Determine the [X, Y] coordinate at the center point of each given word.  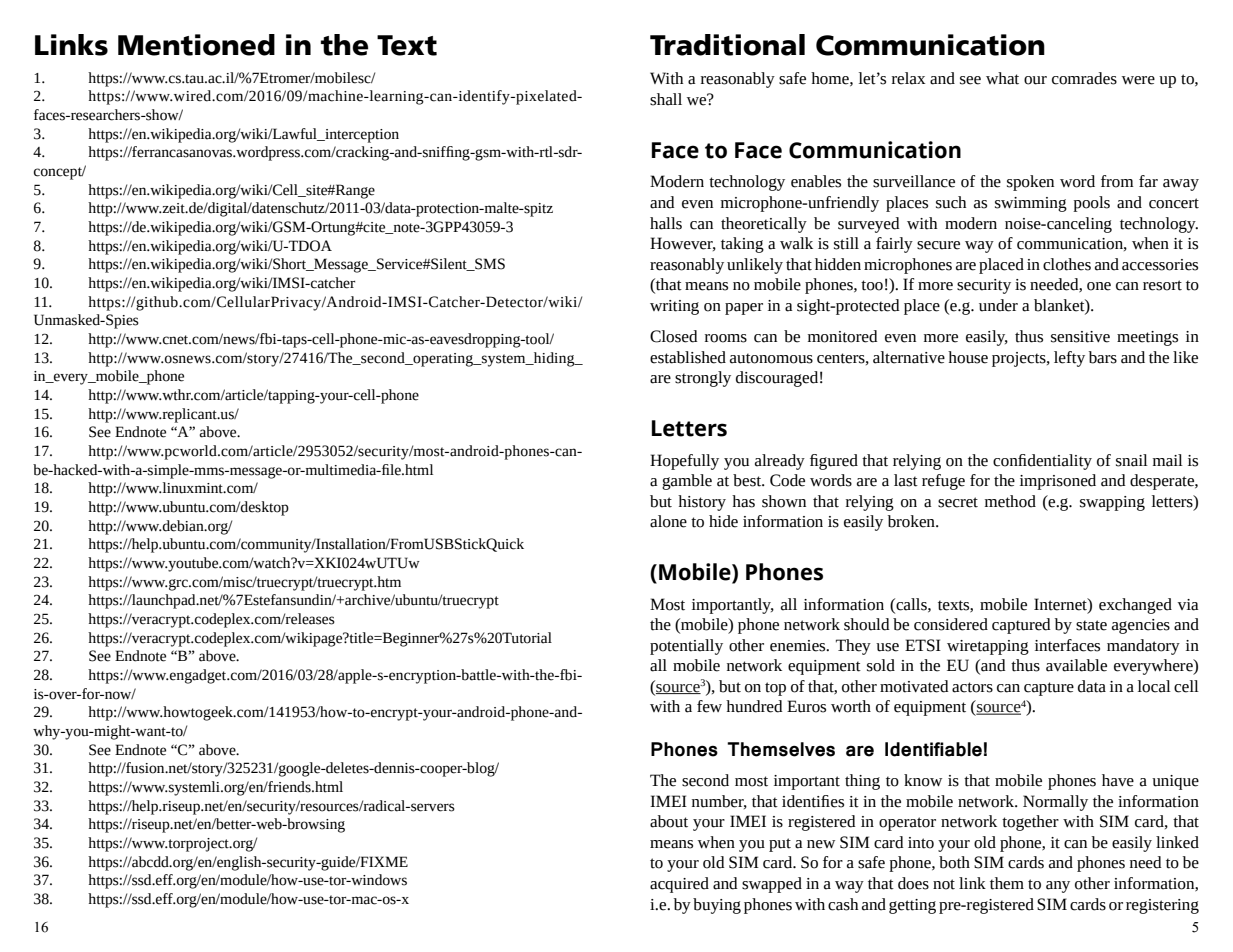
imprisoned [1058, 482]
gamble [687, 482]
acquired [679, 885]
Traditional [727, 45]
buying [717, 906]
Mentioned [196, 45]
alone [668, 521]
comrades [1084, 78]
